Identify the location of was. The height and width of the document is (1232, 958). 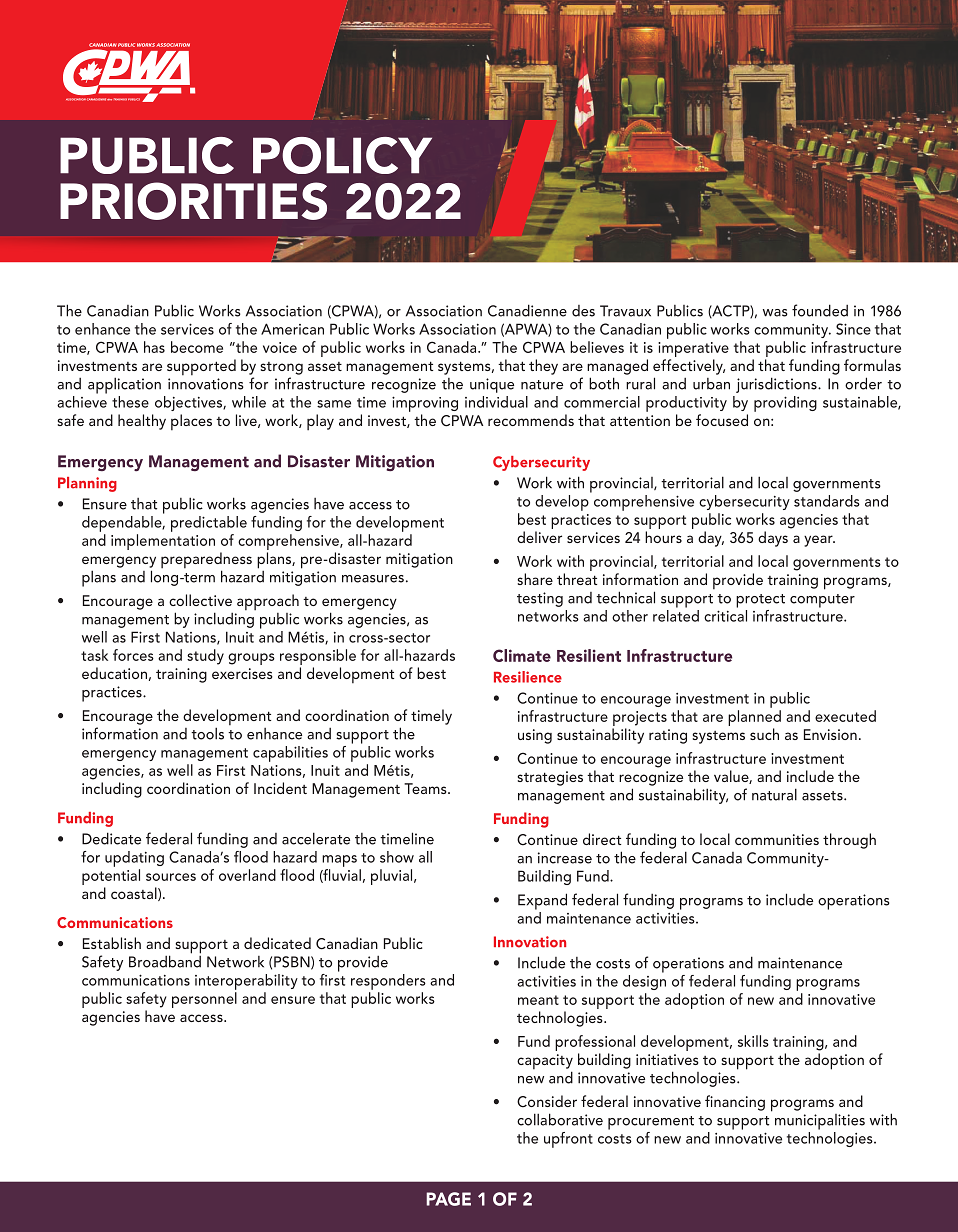
(775, 313).
